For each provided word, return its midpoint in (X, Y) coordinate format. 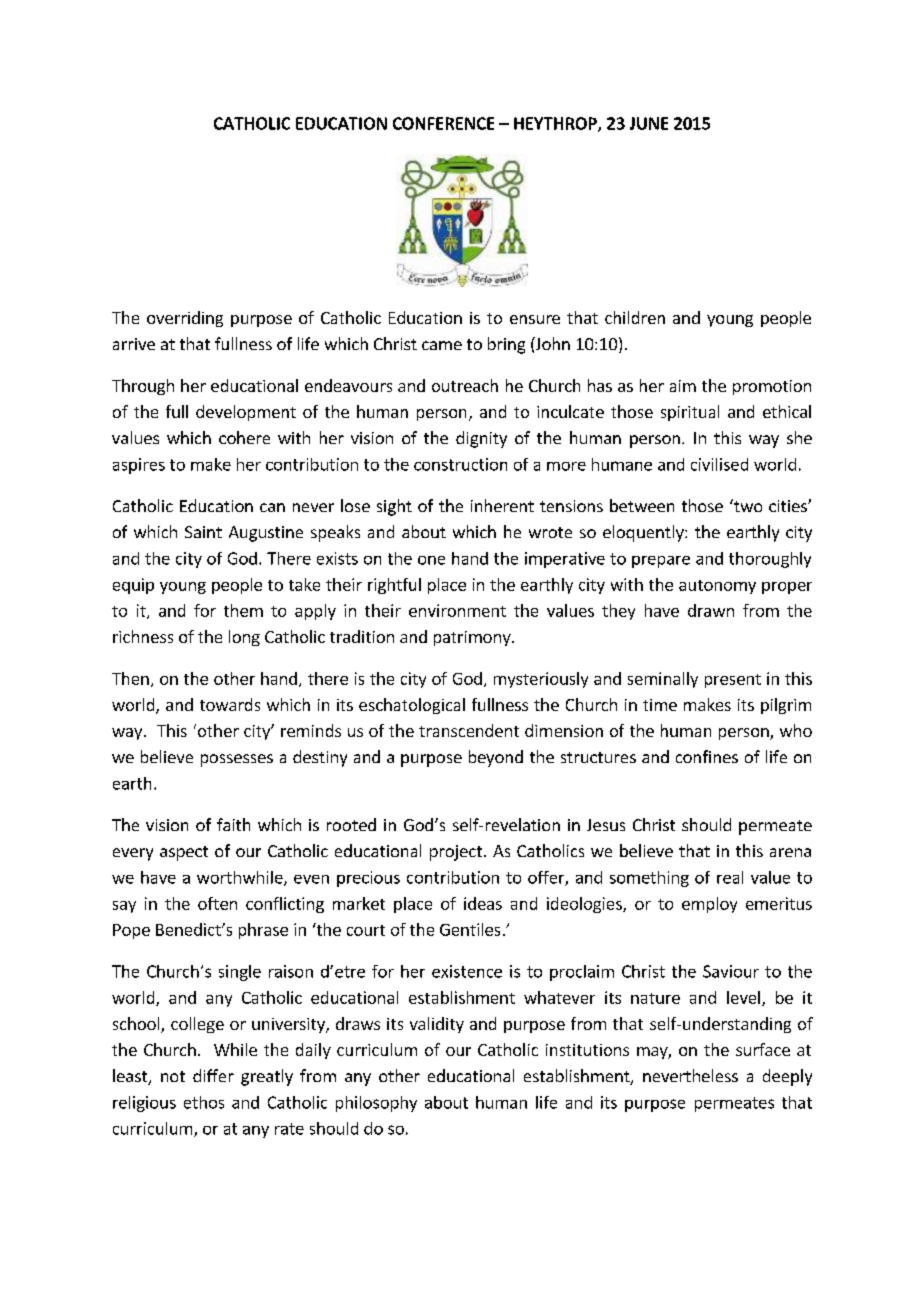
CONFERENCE (443, 123)
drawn (711, 610)
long (244, 638)
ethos (204, 1102)
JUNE (649, 123)
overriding (185, 319)
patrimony (473, 638)
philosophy (376, 1104)
